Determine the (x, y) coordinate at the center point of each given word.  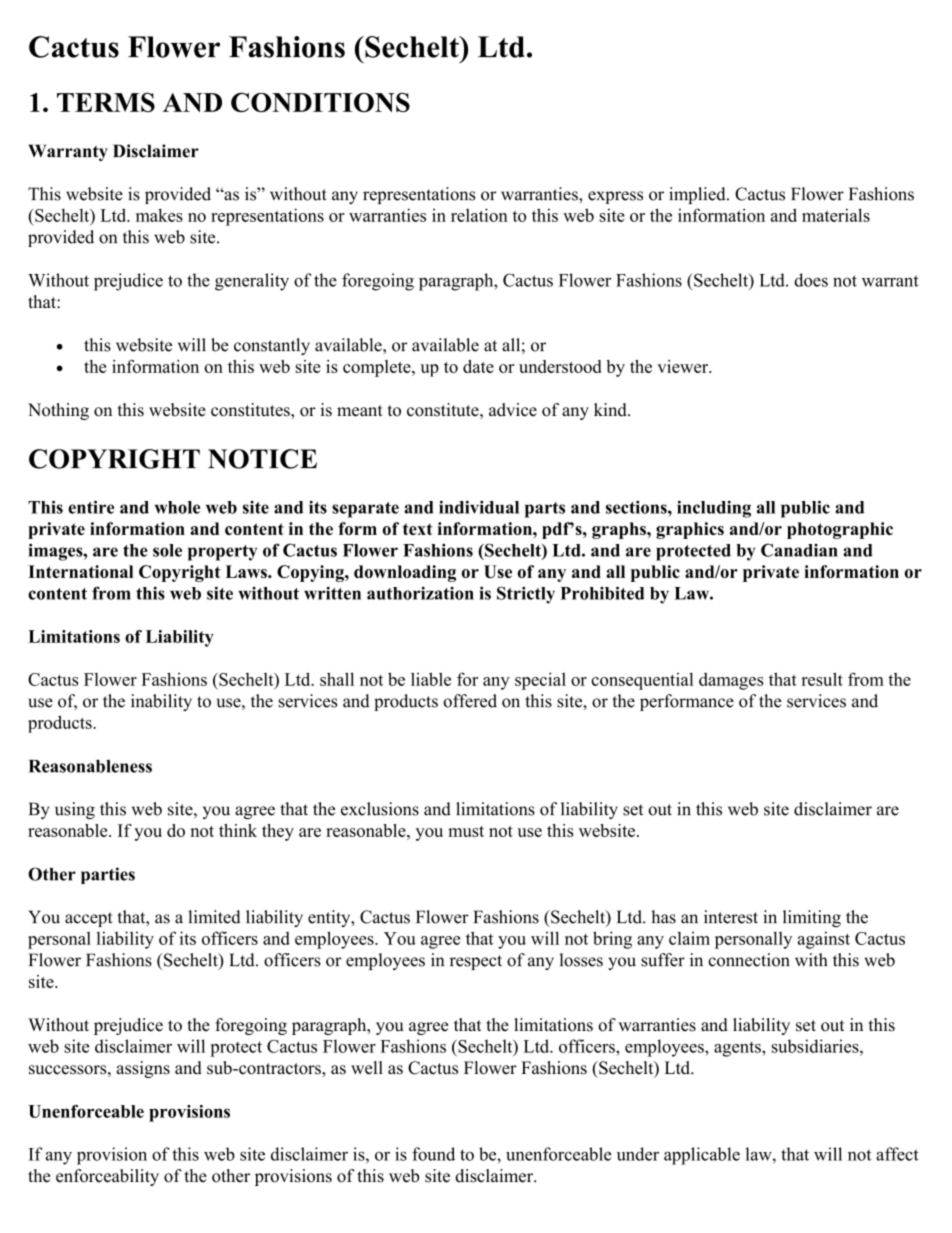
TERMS (106, 102)
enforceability (107, 1177)
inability (161, 702)
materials (836, 215)
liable (431, 679)
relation (479, 215)
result (822, 679)
